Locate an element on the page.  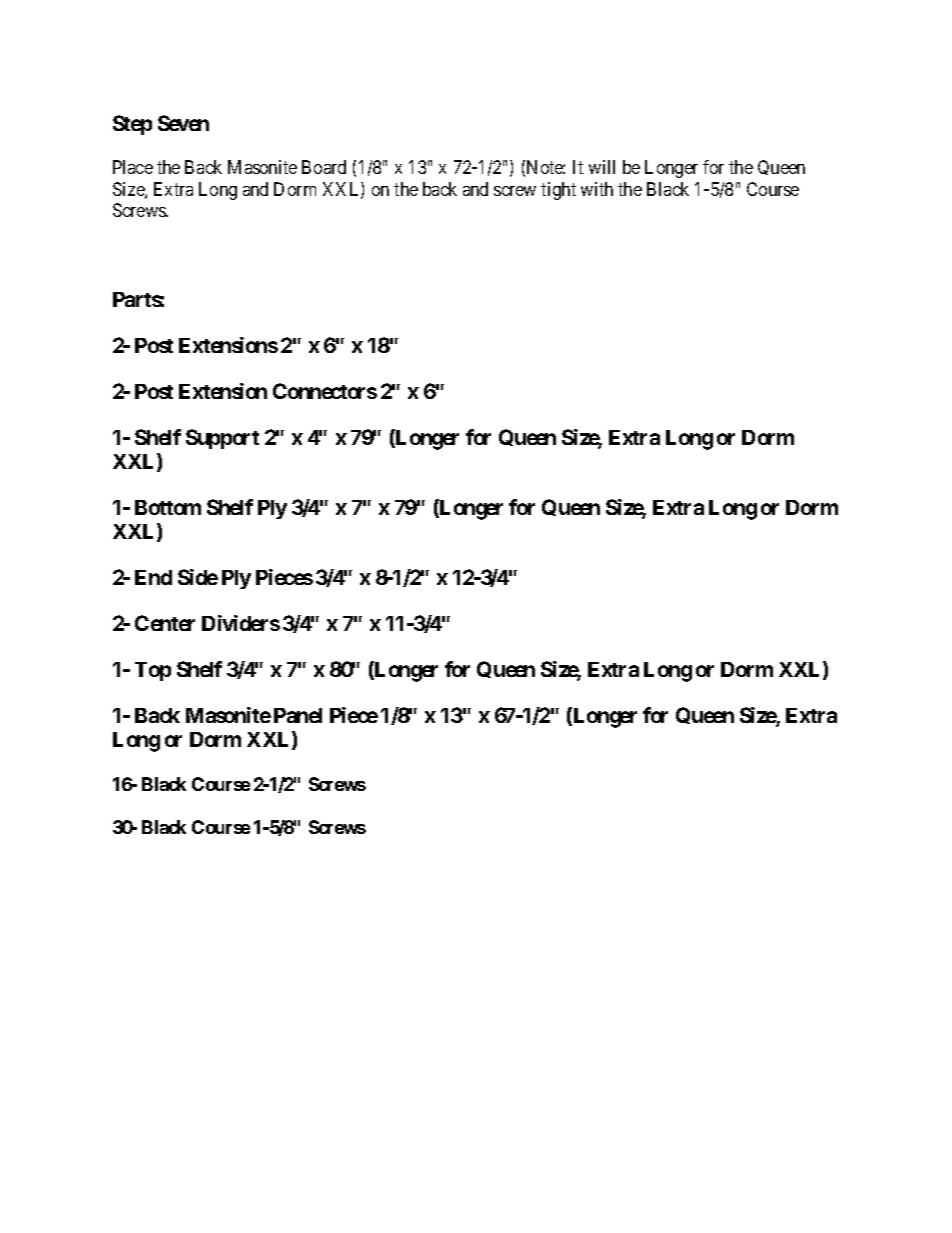
Panel is located at coordinates (298, 715).
